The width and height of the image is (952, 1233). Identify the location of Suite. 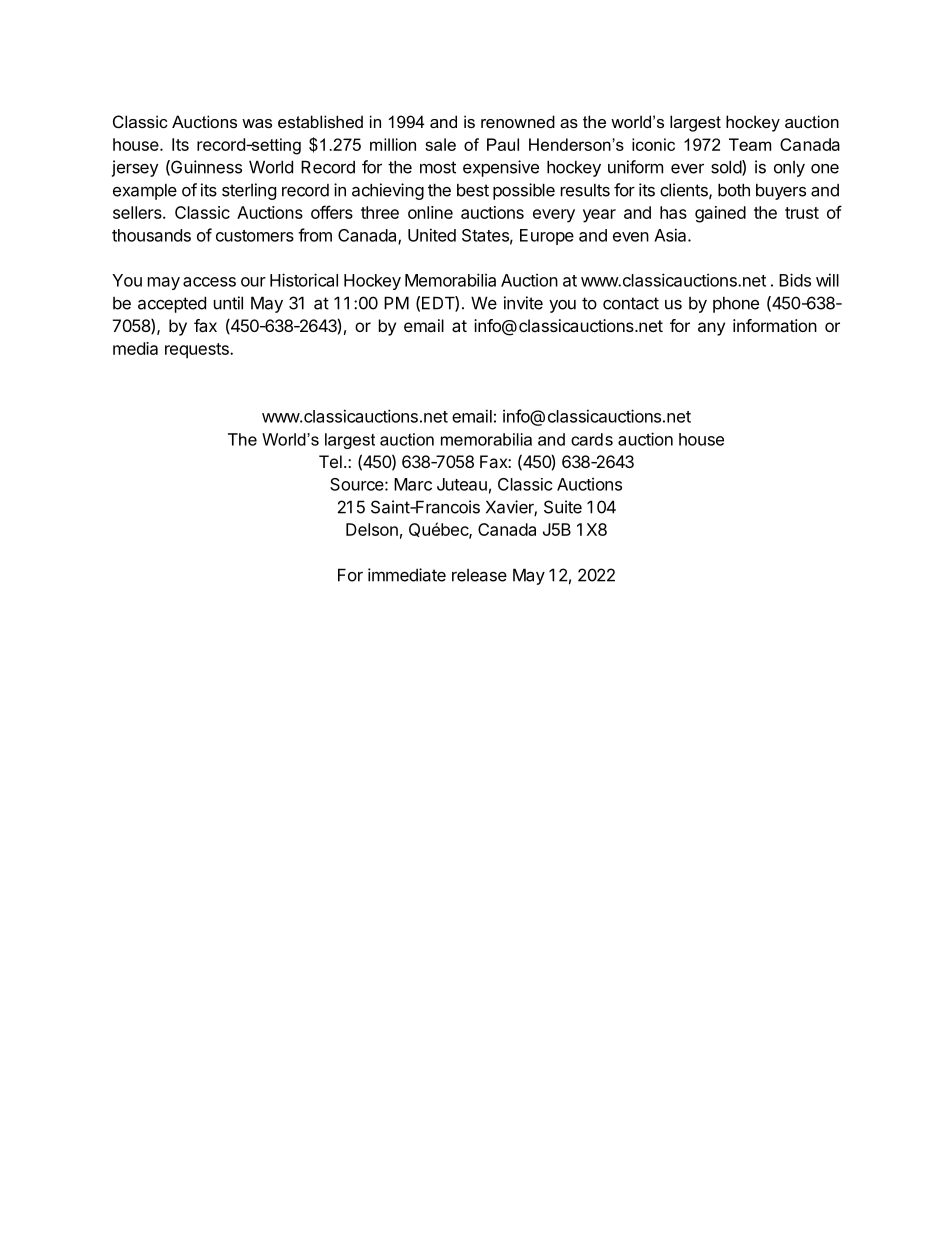
(563, 507).
